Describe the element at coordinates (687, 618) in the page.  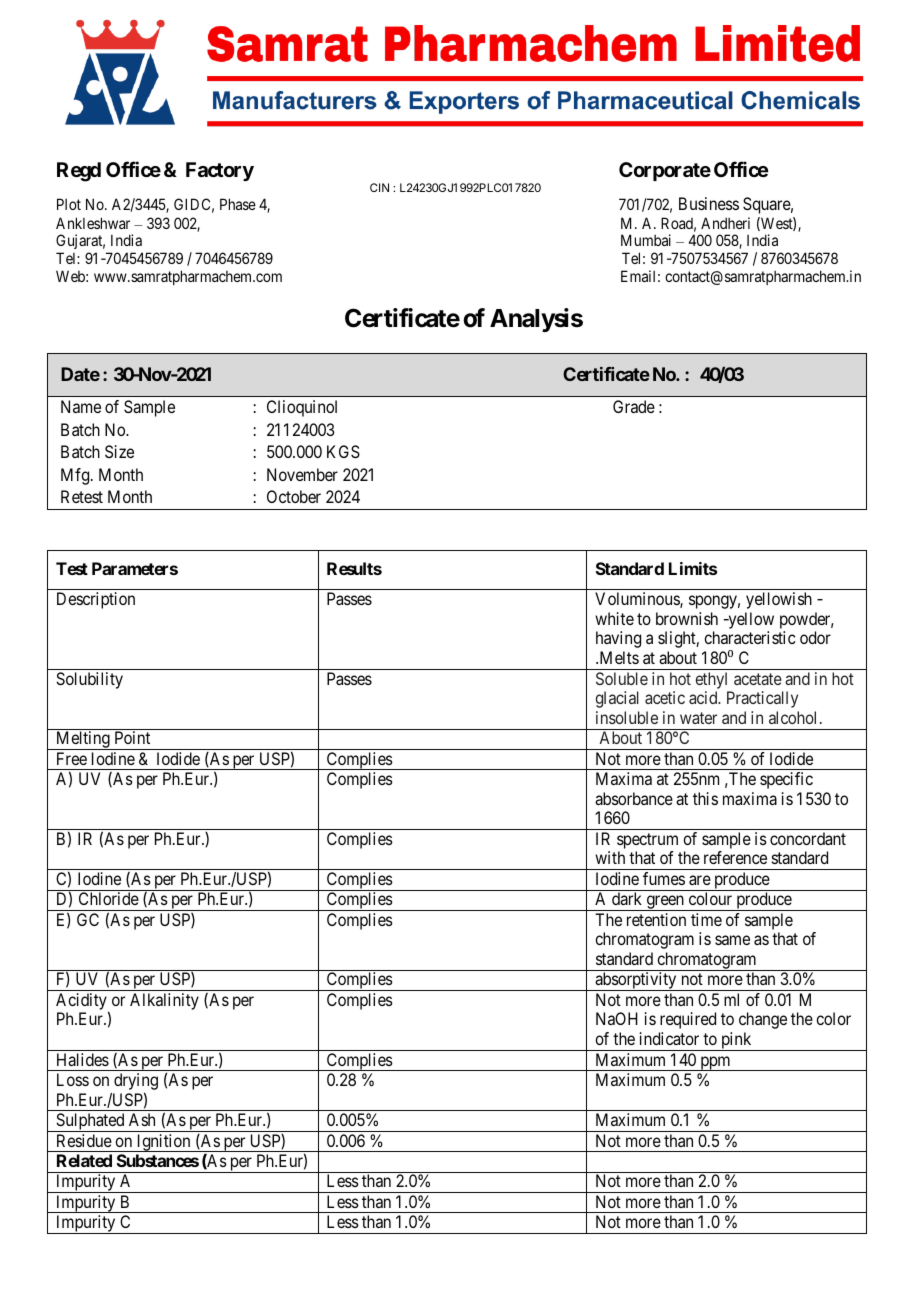
I see `brownish` at that location.
